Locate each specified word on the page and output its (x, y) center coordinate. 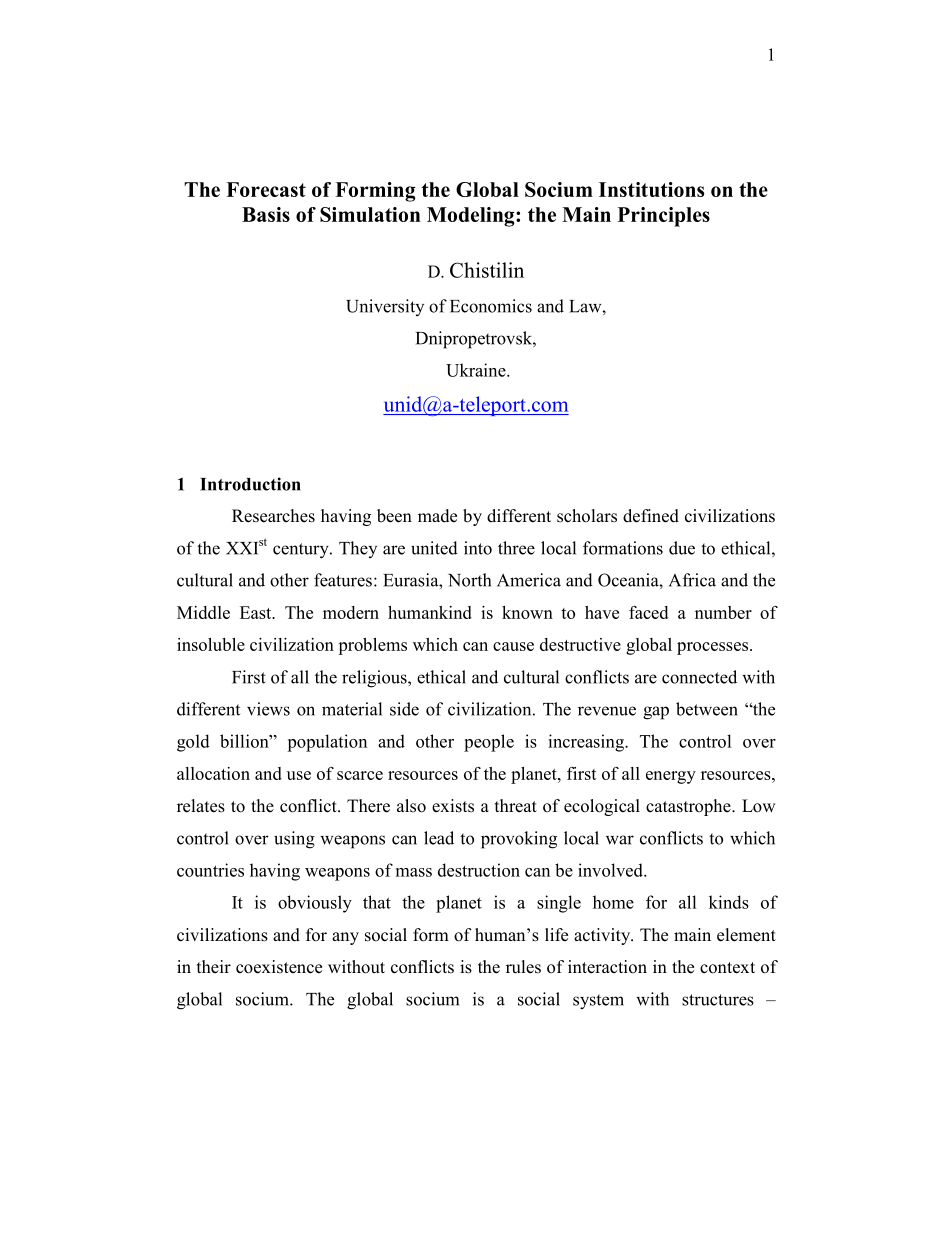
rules (523, 967)
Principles (664, 217)
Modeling (472, 217)
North (469, 580)
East (257, 612)
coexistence (279, 967)
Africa (692, 580)
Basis (266, 214)
